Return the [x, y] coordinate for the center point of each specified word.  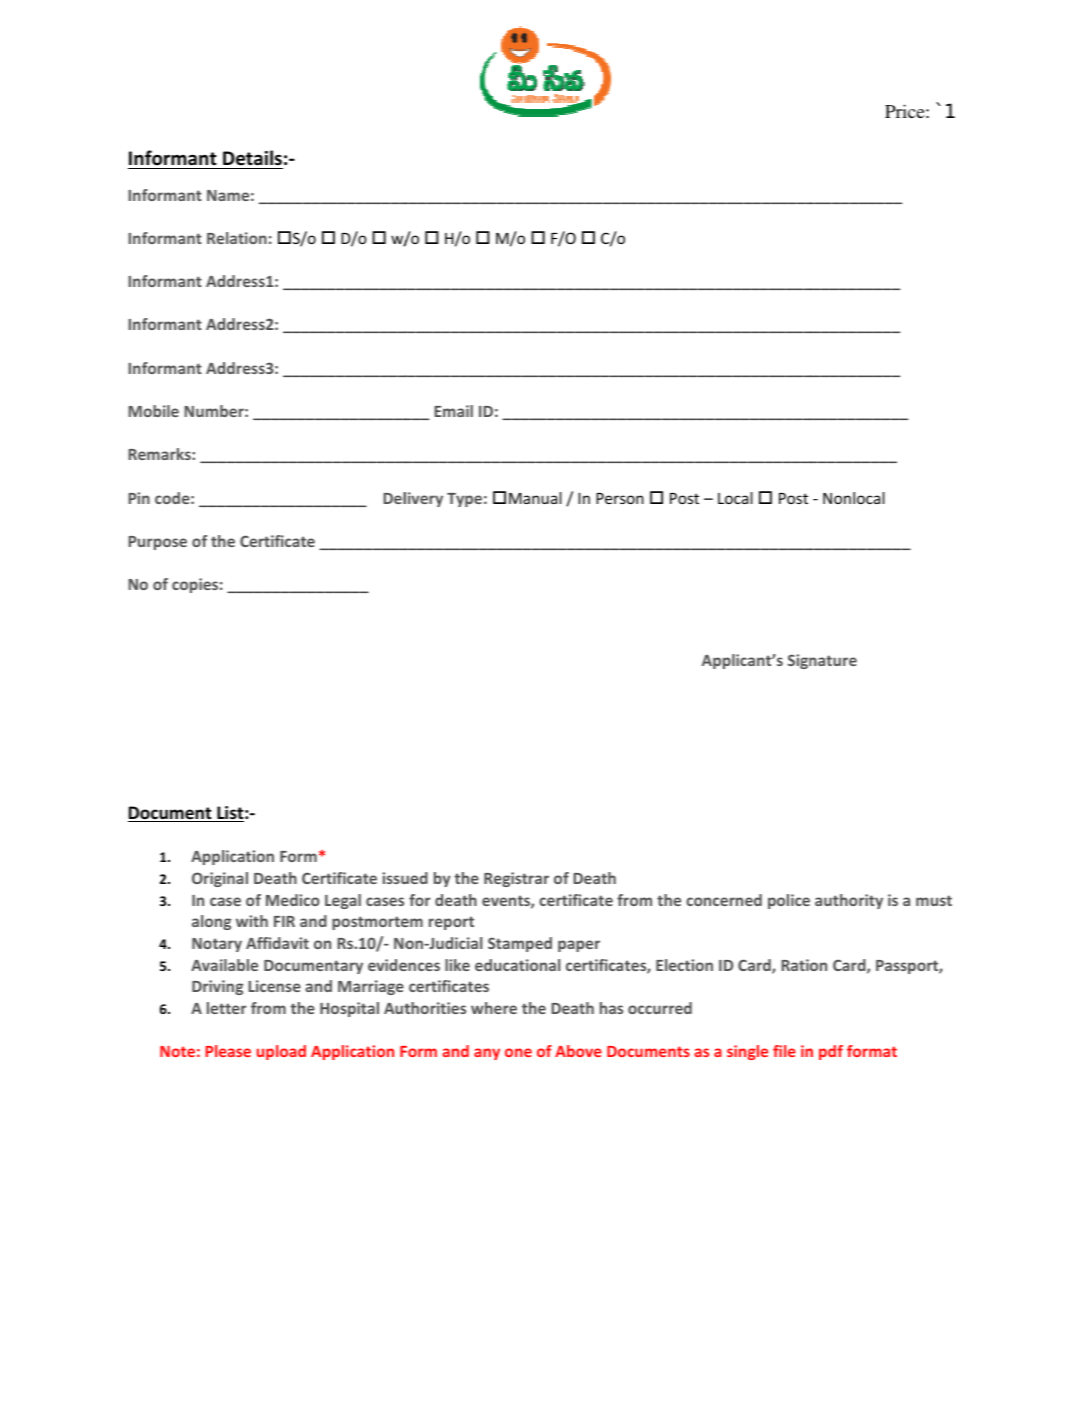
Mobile [153, 411]
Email [453, 411]
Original [220, 879]
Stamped [520, 944]
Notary [217, 945]
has [611, 1008]
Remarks [160, 454]
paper [579, 946]
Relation [237, 238]
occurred [660, 1008]
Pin [139, 498]
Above [578, 1051]
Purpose [157, 543]
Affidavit [277, 943]
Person [620, 498]
